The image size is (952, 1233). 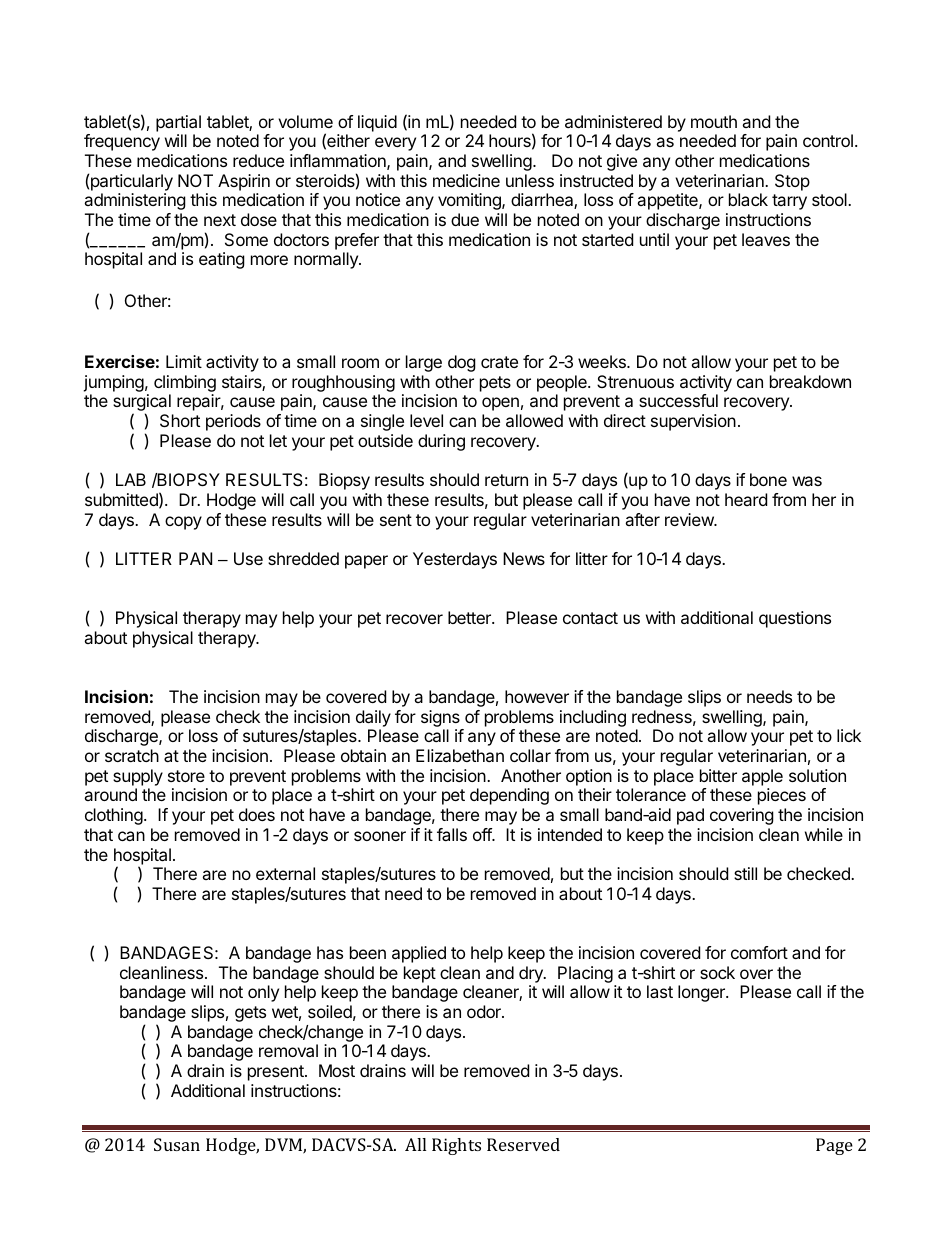 I want to click on medicine, so click(x=466, y=180).
